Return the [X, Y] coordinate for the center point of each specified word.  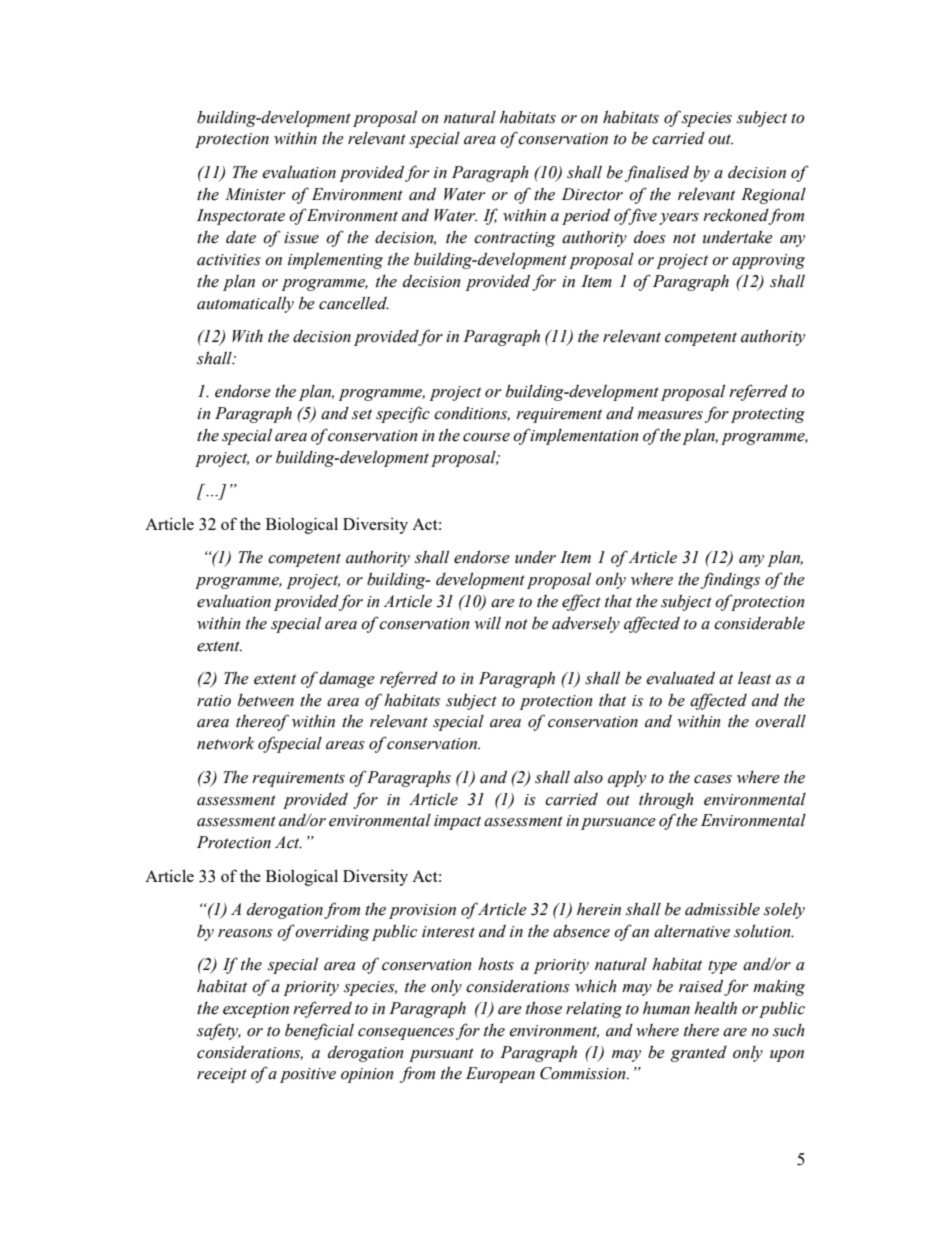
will [487, 623]
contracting [514, 239]
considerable [759, 623]
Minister [255, 194]
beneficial [319, 1031]
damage [347, 680]
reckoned [736, 216]
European [500, 1075]
